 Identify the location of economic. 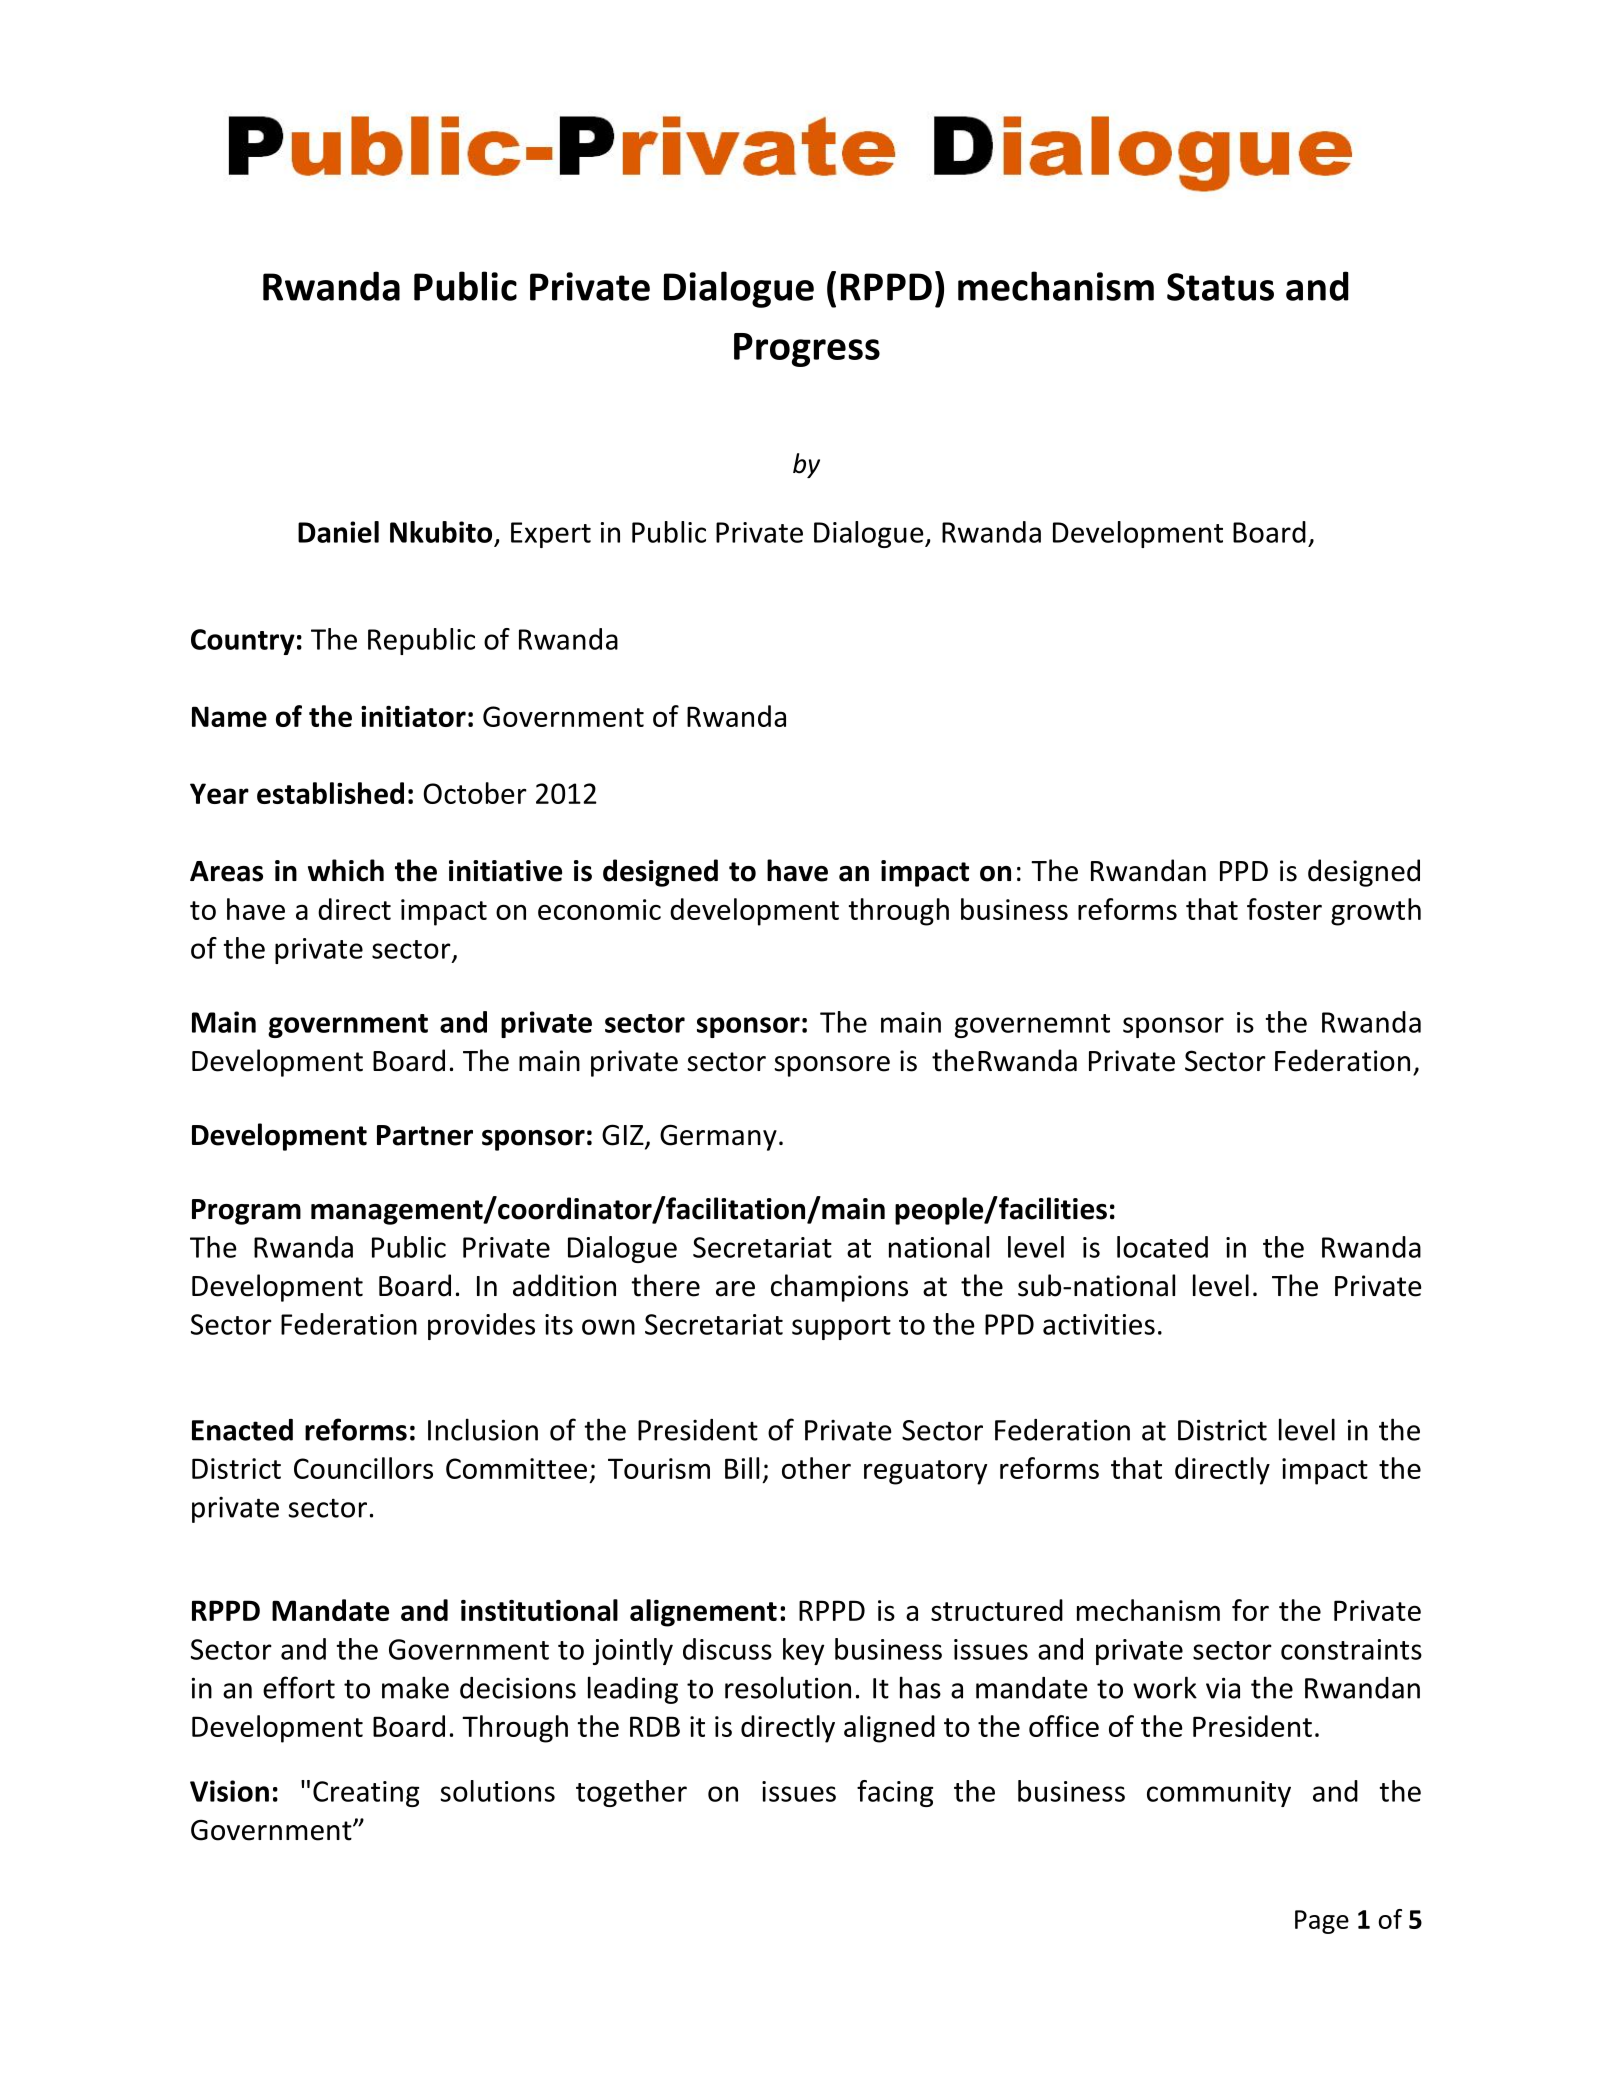
(599, 909).
